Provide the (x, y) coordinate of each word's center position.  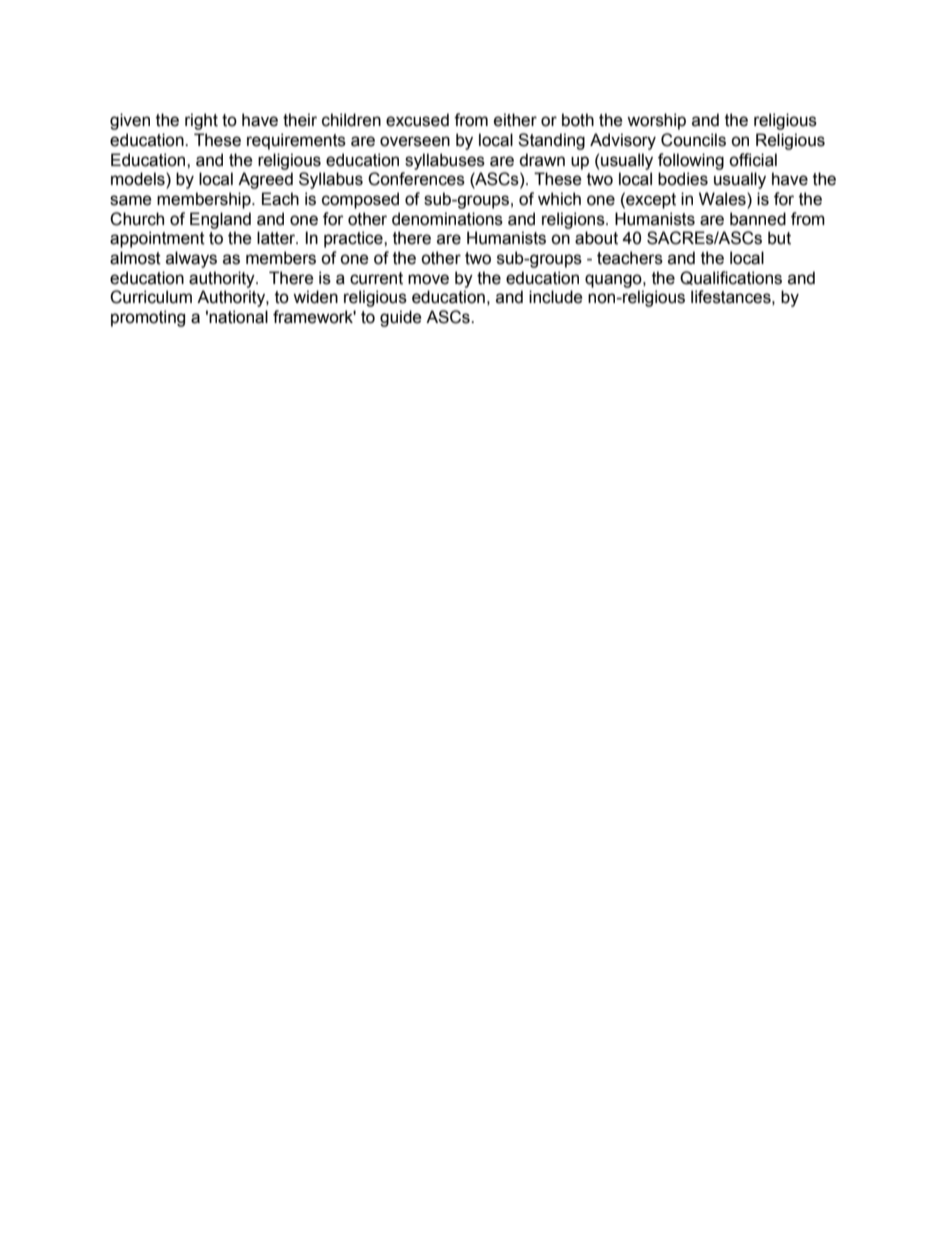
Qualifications (731, 278)
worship (656, 121)
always (191, 259)
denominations (447, 219)
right (201, 121)
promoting (148, 318)
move (428, 279)
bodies (683, 179)
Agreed (265, 180)
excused (417, 120)
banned (758, 219)
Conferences (416, 179)
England (220, 220)
